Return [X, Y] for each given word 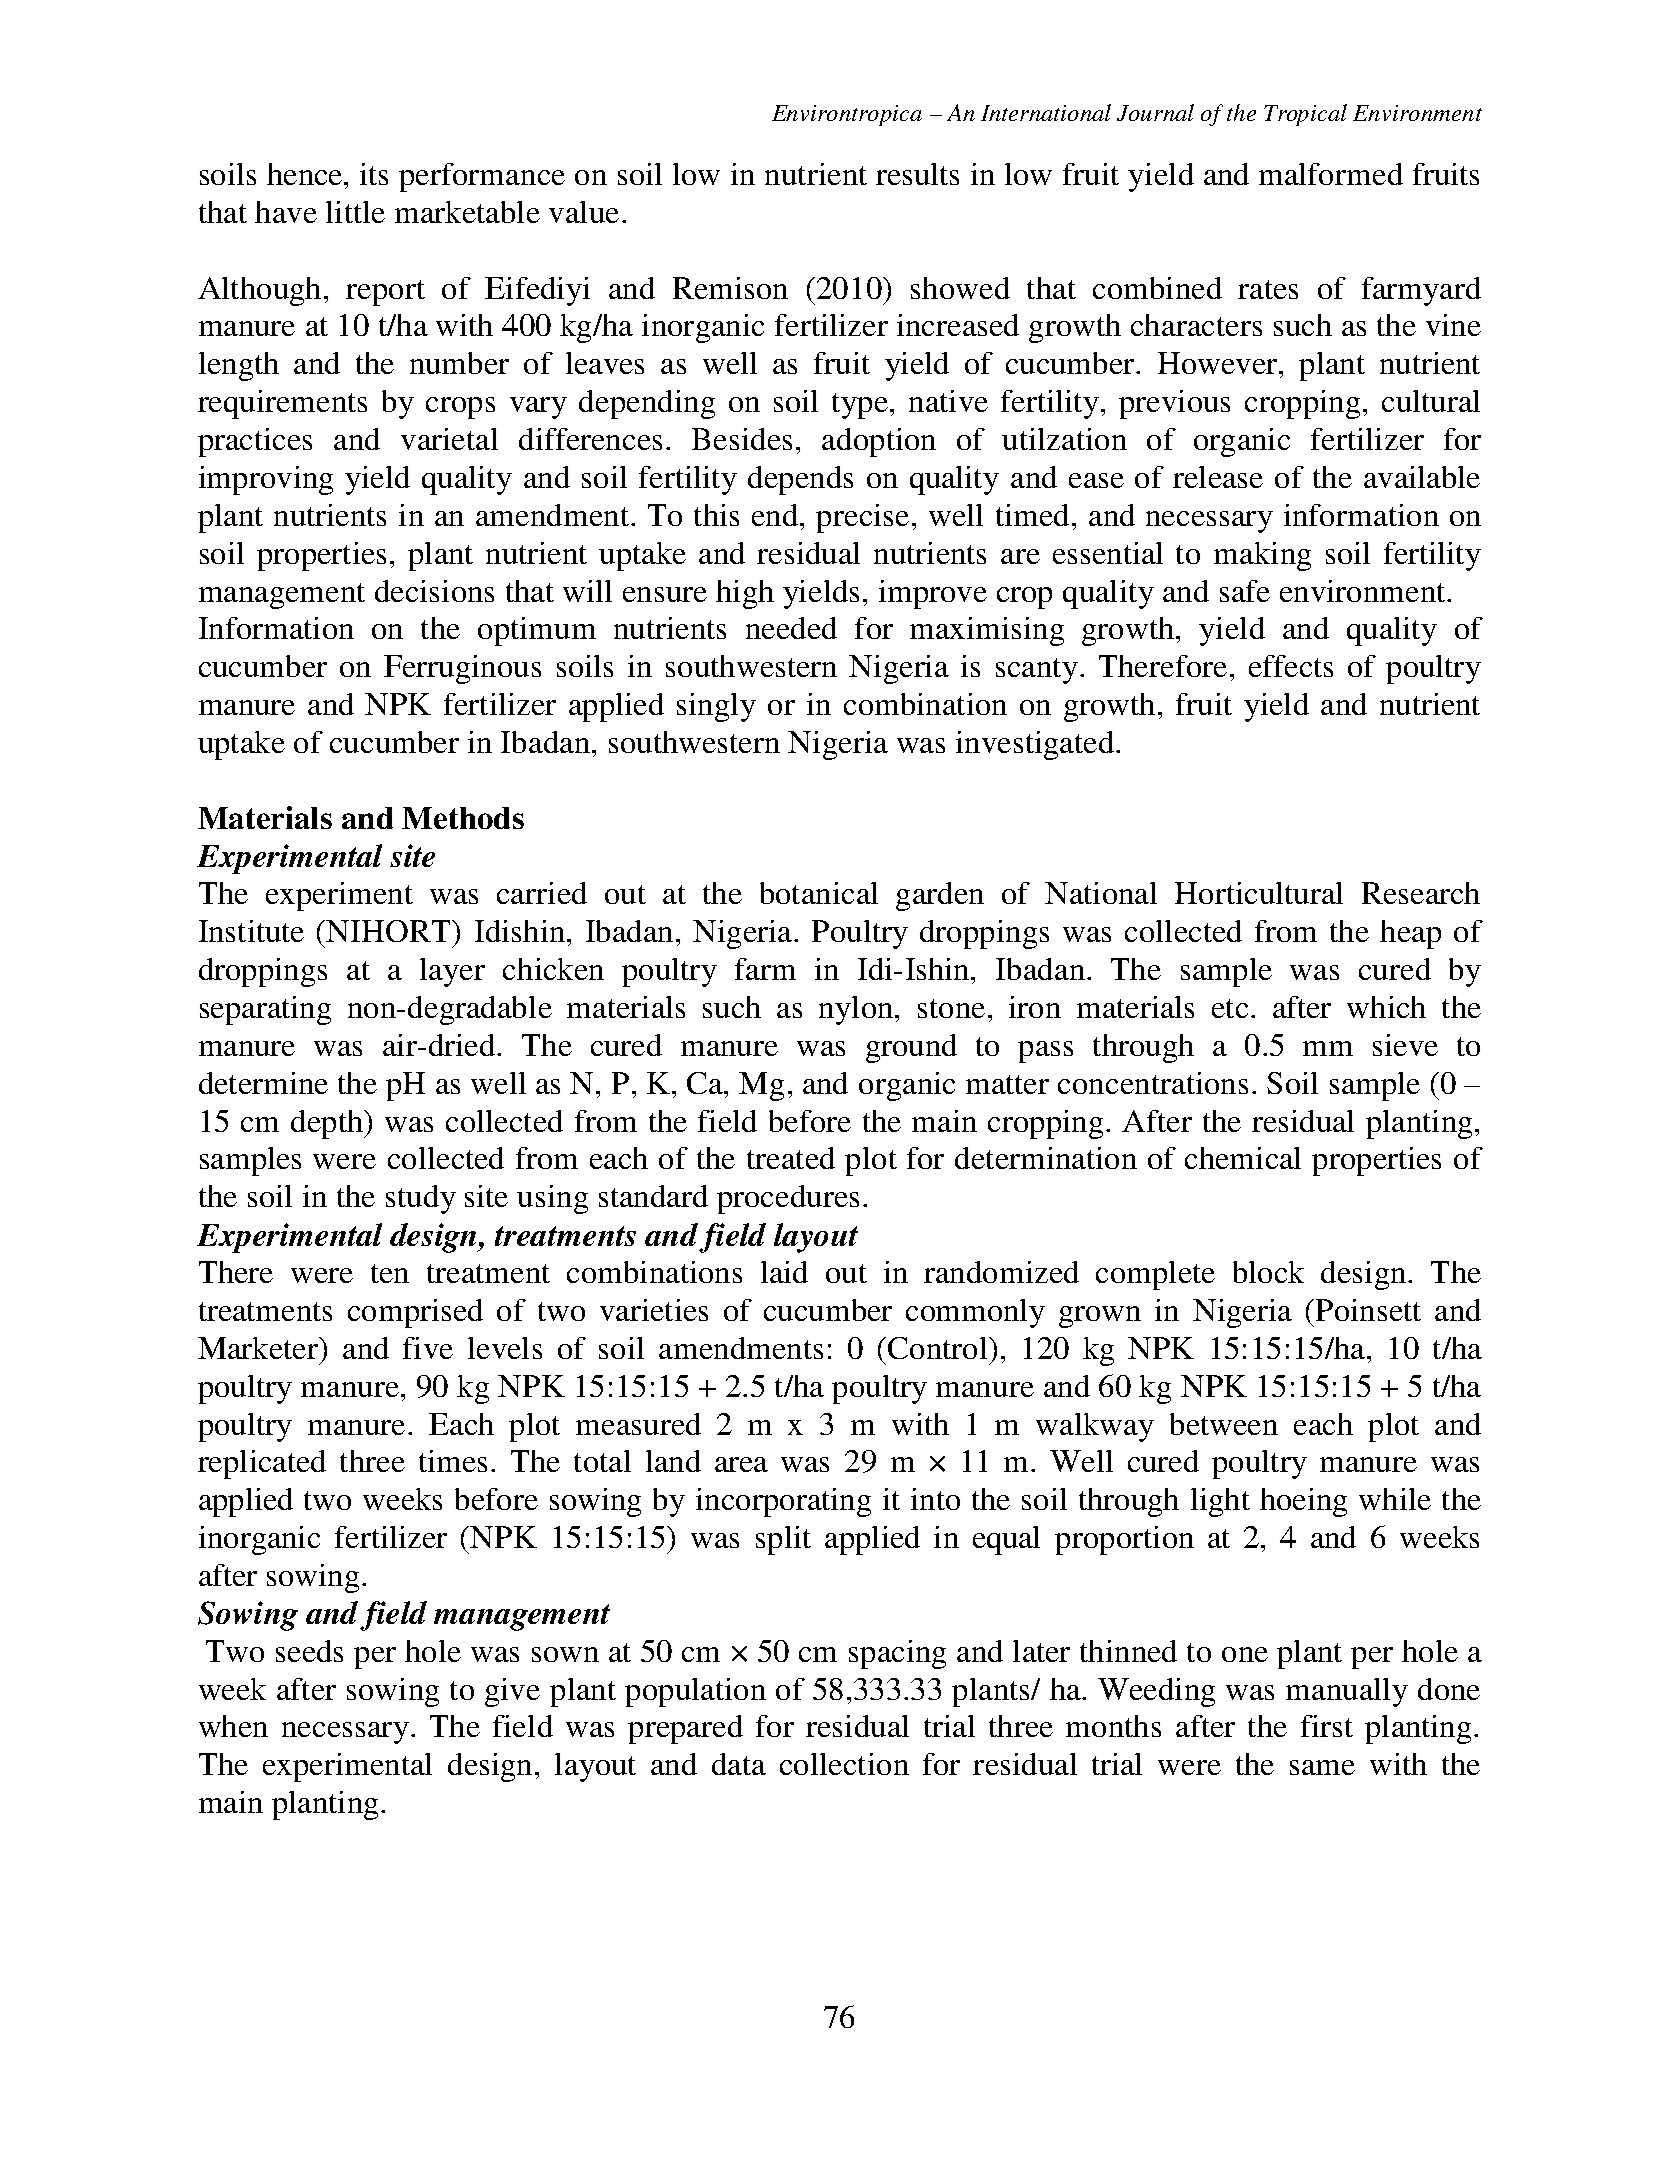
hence [306, 174]
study [421, 1199]
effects [1291, 666]
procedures [788, 1199]
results [917, 174]
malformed [1331, 174]
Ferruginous [462, 669]
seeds [309, 1651]
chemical [1243, 1158]
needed [791, 628]
